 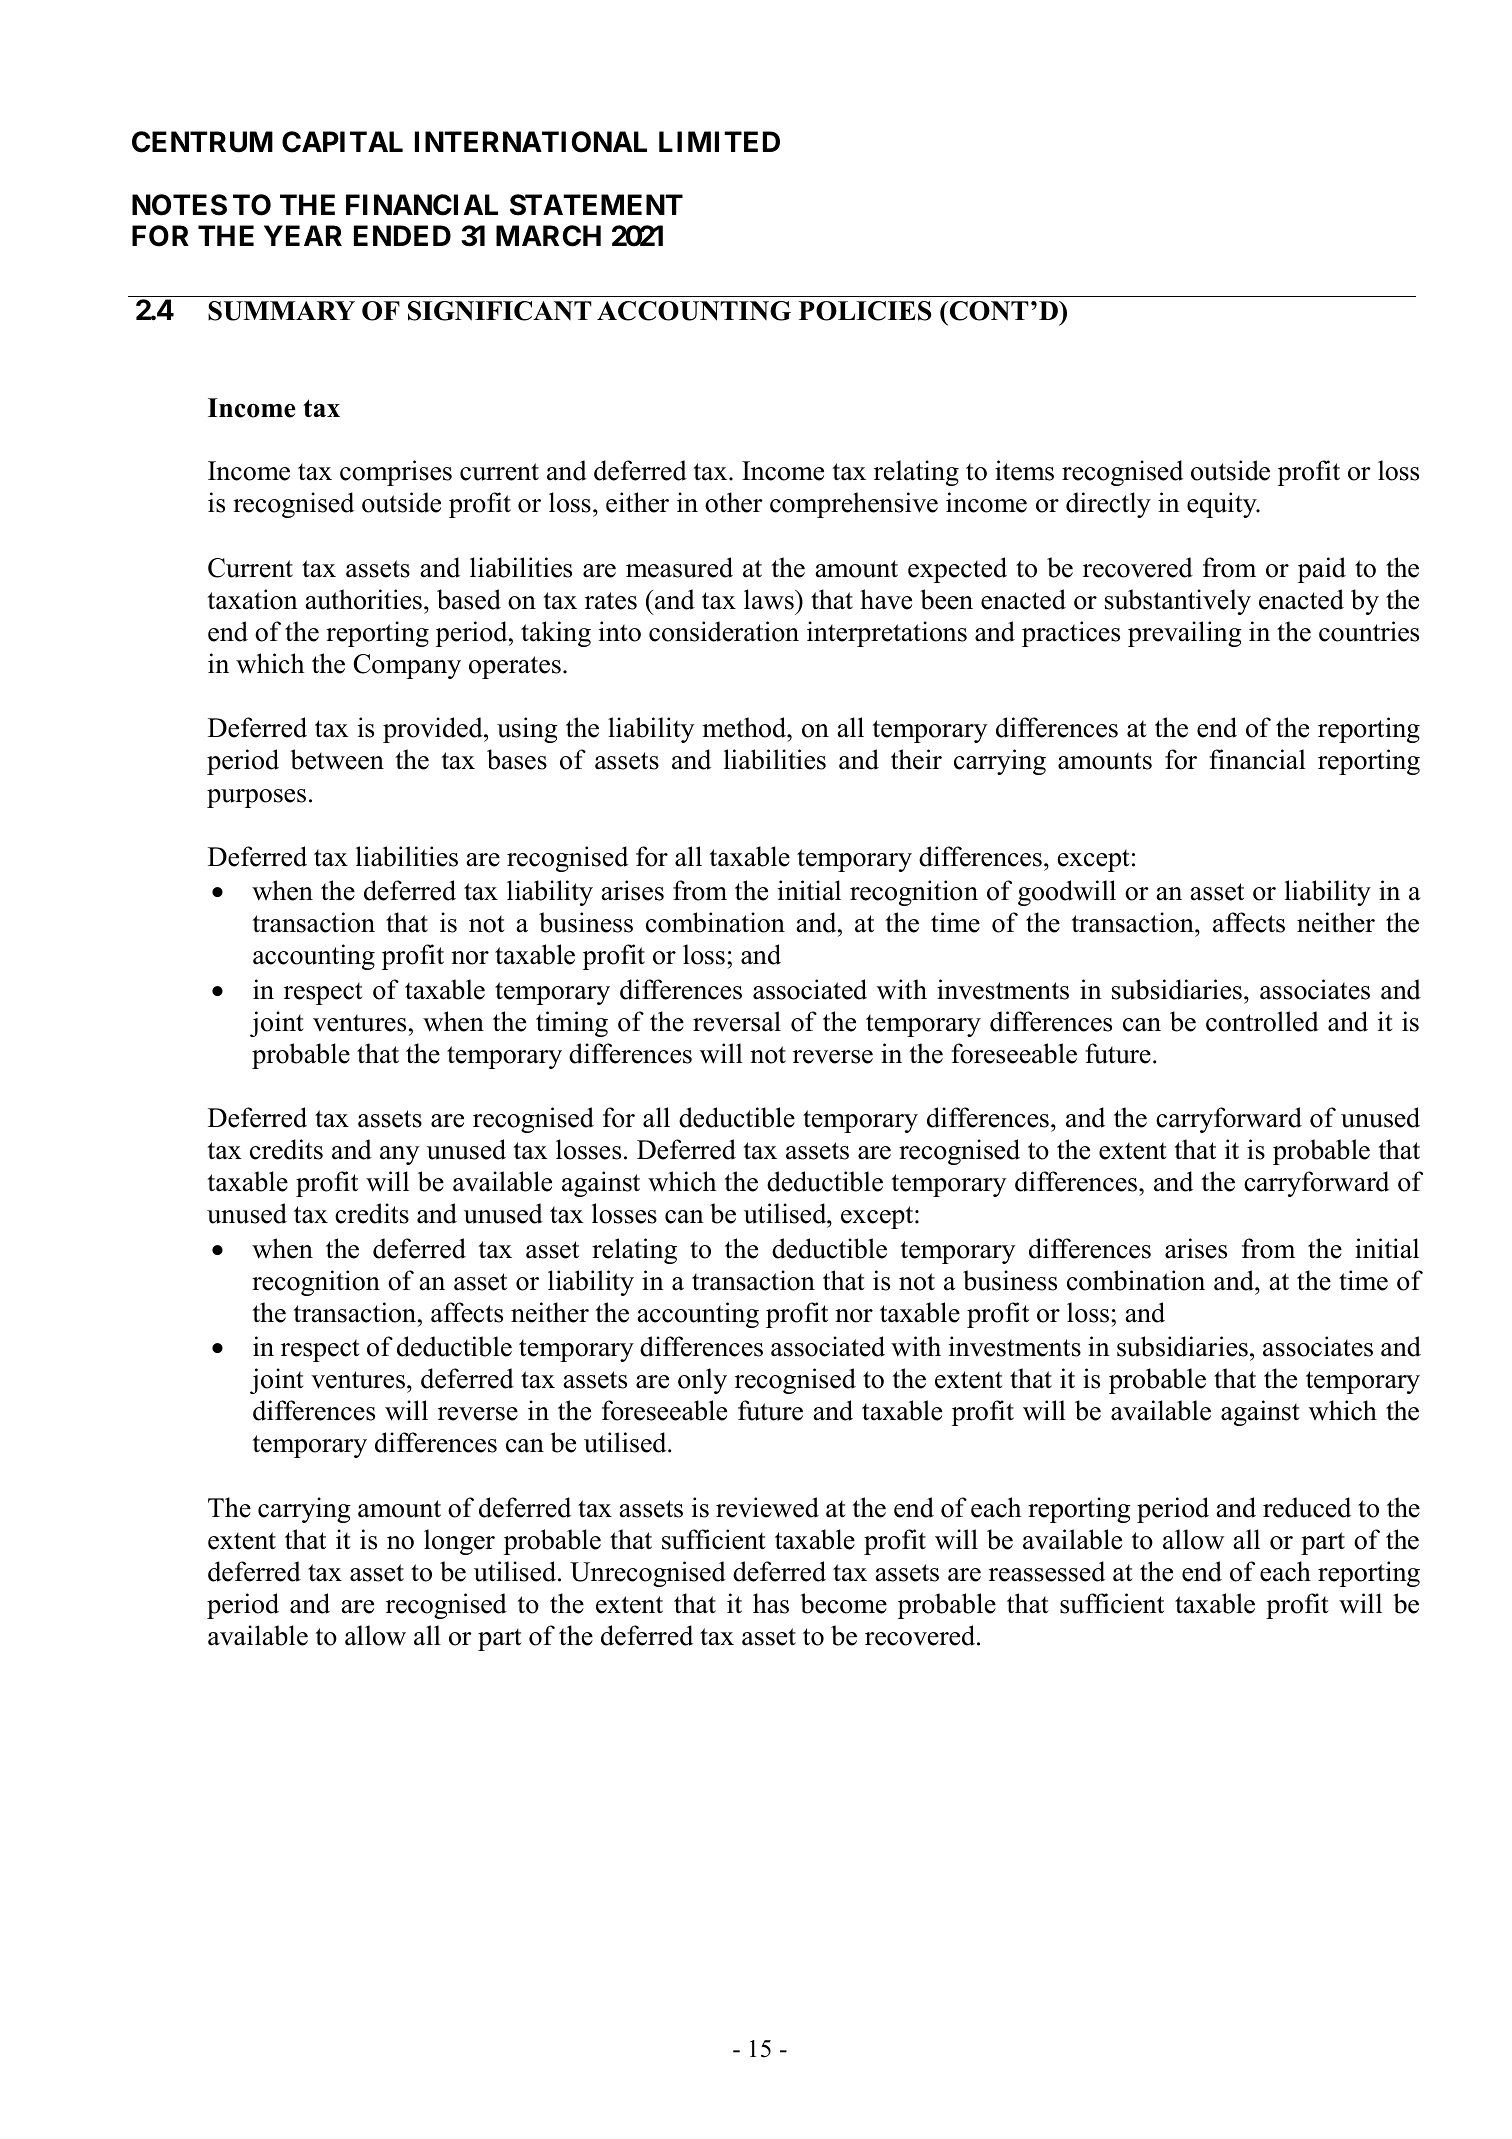 What do you see at coordinates (572, 1024) in the screenshot?
I see `timing` at bounding box center [572, 1024].
